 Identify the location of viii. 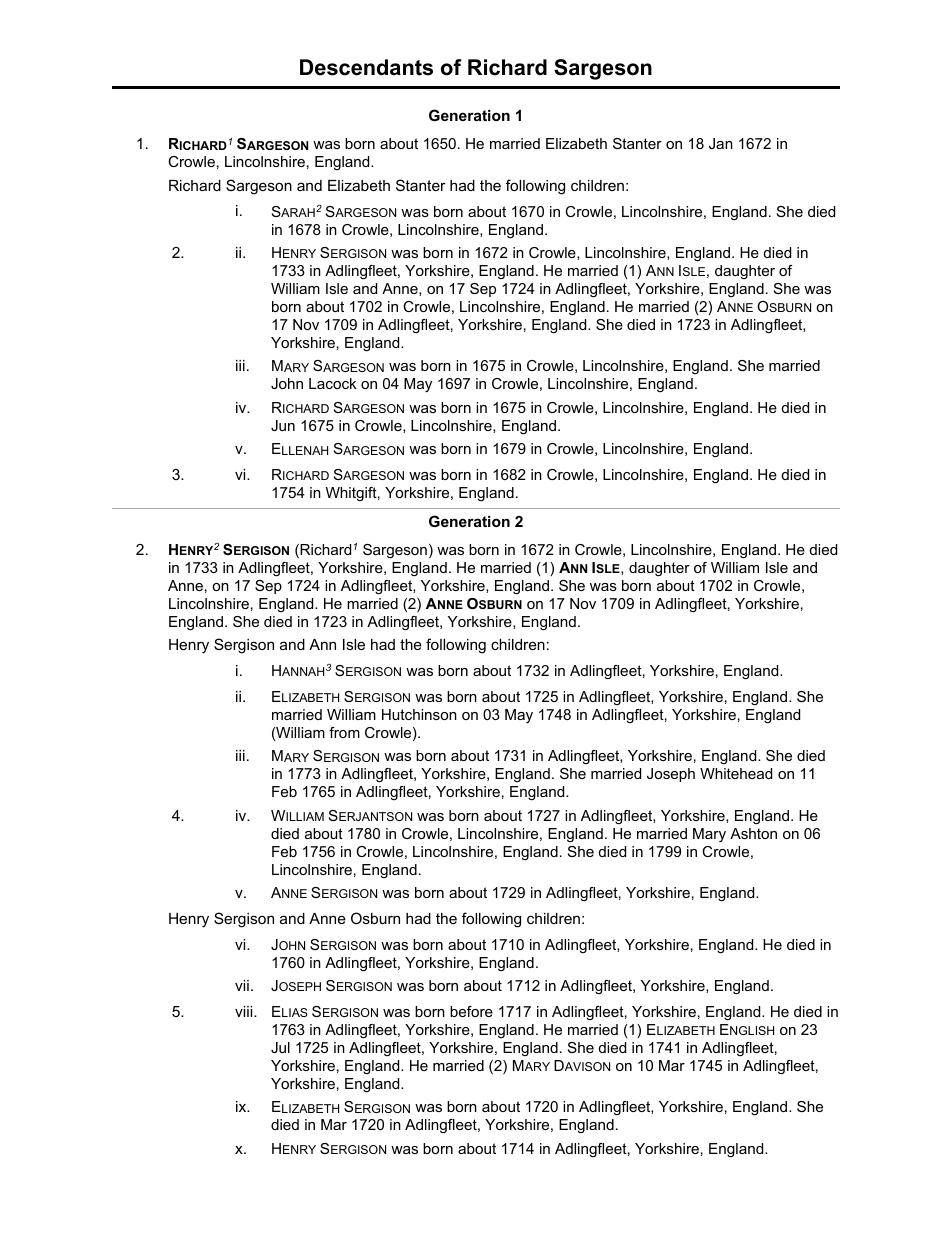
(245, 1011).
